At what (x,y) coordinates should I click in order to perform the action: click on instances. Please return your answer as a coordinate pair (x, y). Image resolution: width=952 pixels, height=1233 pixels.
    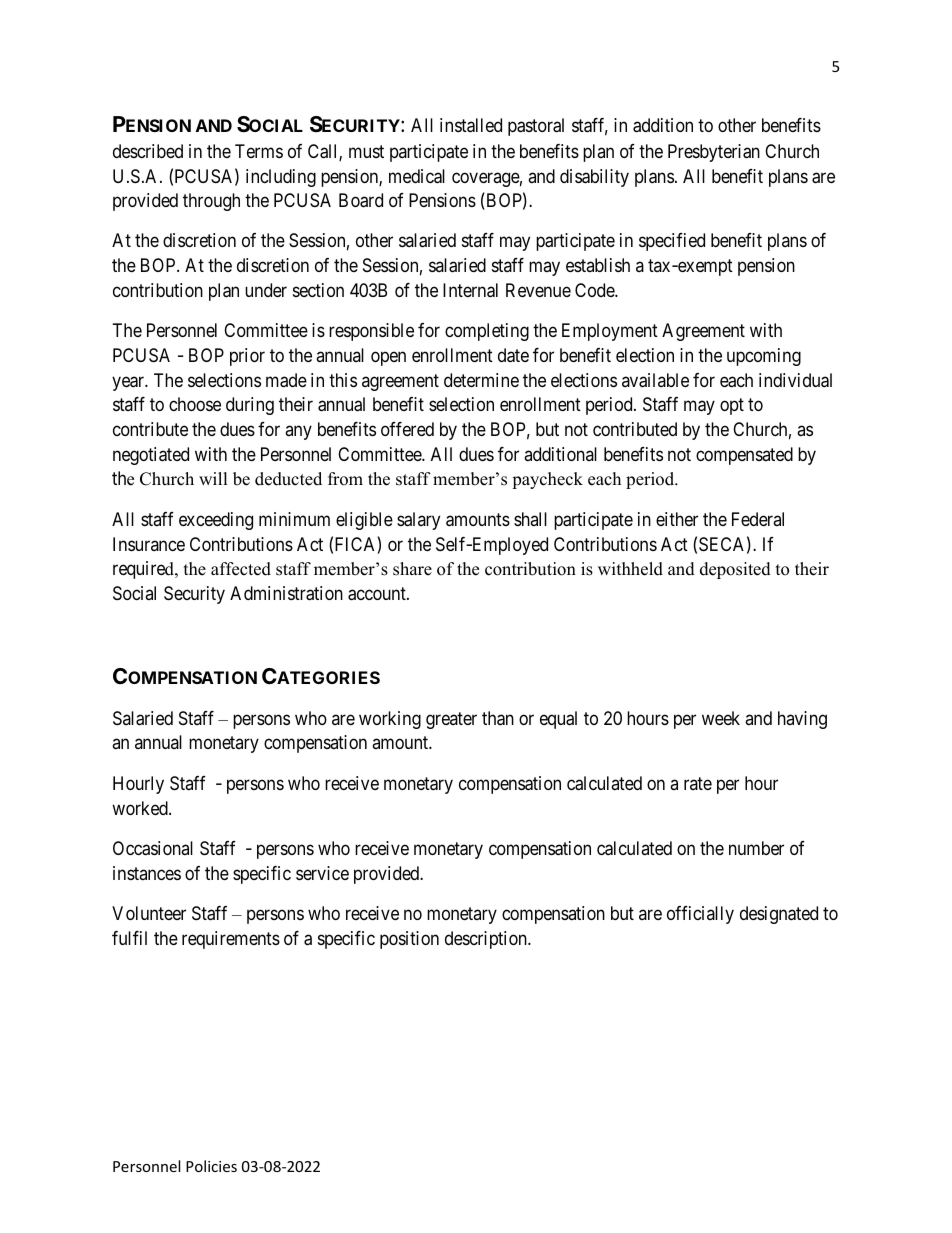
    Looking at the image, I should click on (147, 873).
